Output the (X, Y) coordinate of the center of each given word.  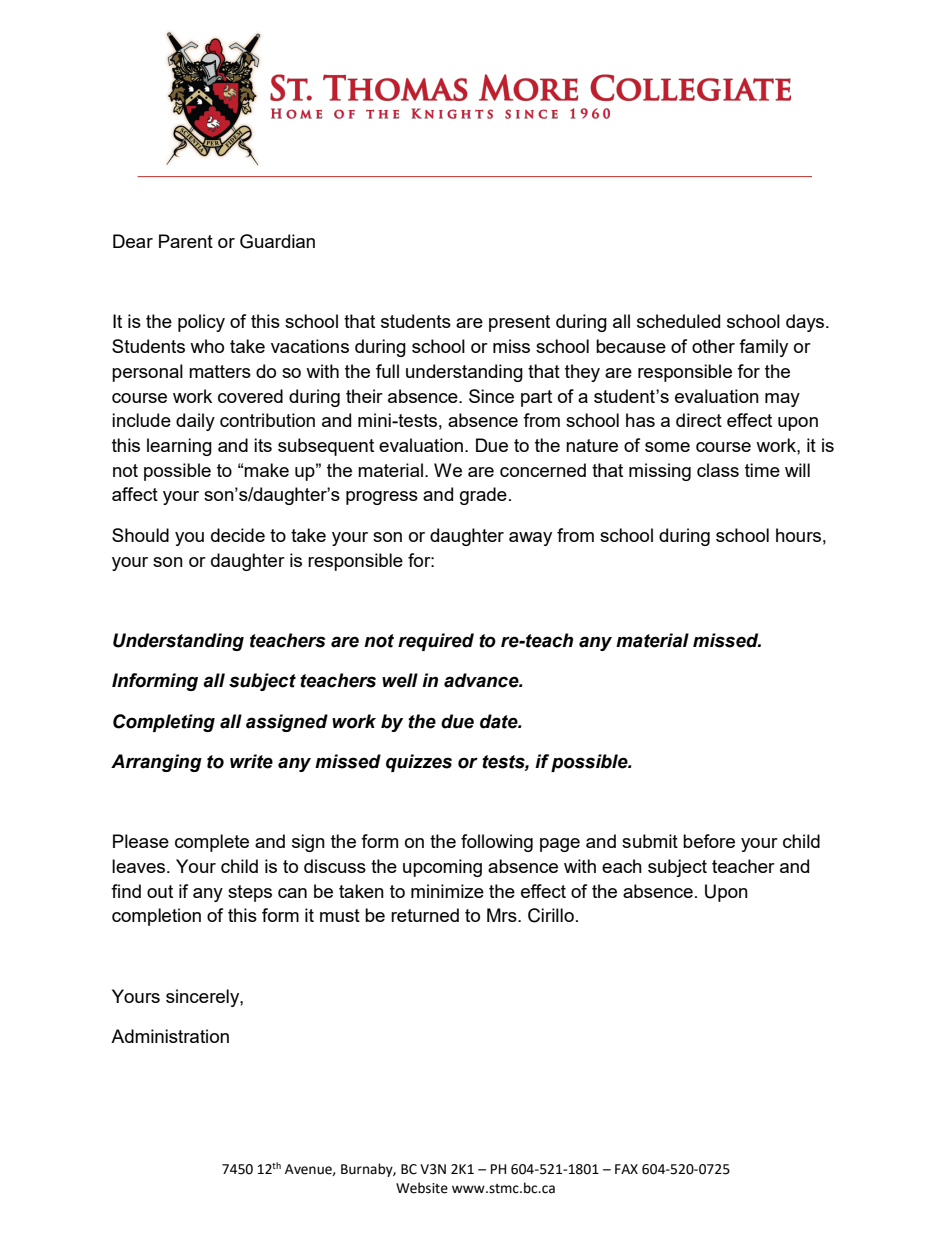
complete (212, 843)
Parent (186, 241)
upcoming (442, 868)
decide (238, 535)
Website (422, 1188)
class (718, 470)
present (519, 323)
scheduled (678, 321)
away (530, 539)
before (709, 841)
